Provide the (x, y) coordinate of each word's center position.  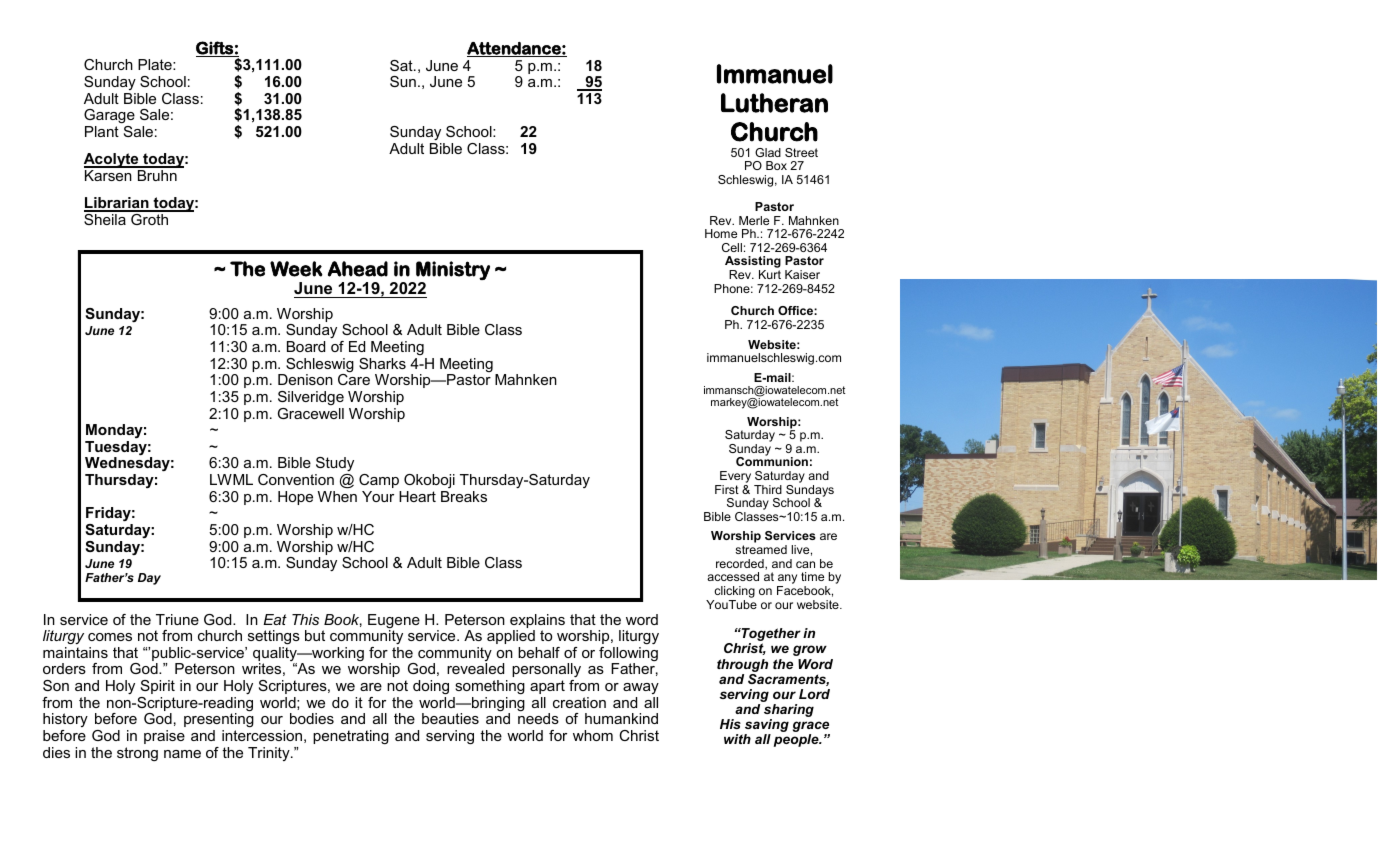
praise (164, 737)
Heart (417, 496)
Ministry (453, 270)
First (727, 489)
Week (296, 269)
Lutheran (774, 103)
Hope (295, 498)
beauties (450, 718)
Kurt (770, 274)
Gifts (215, 49)
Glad (768, 152)
